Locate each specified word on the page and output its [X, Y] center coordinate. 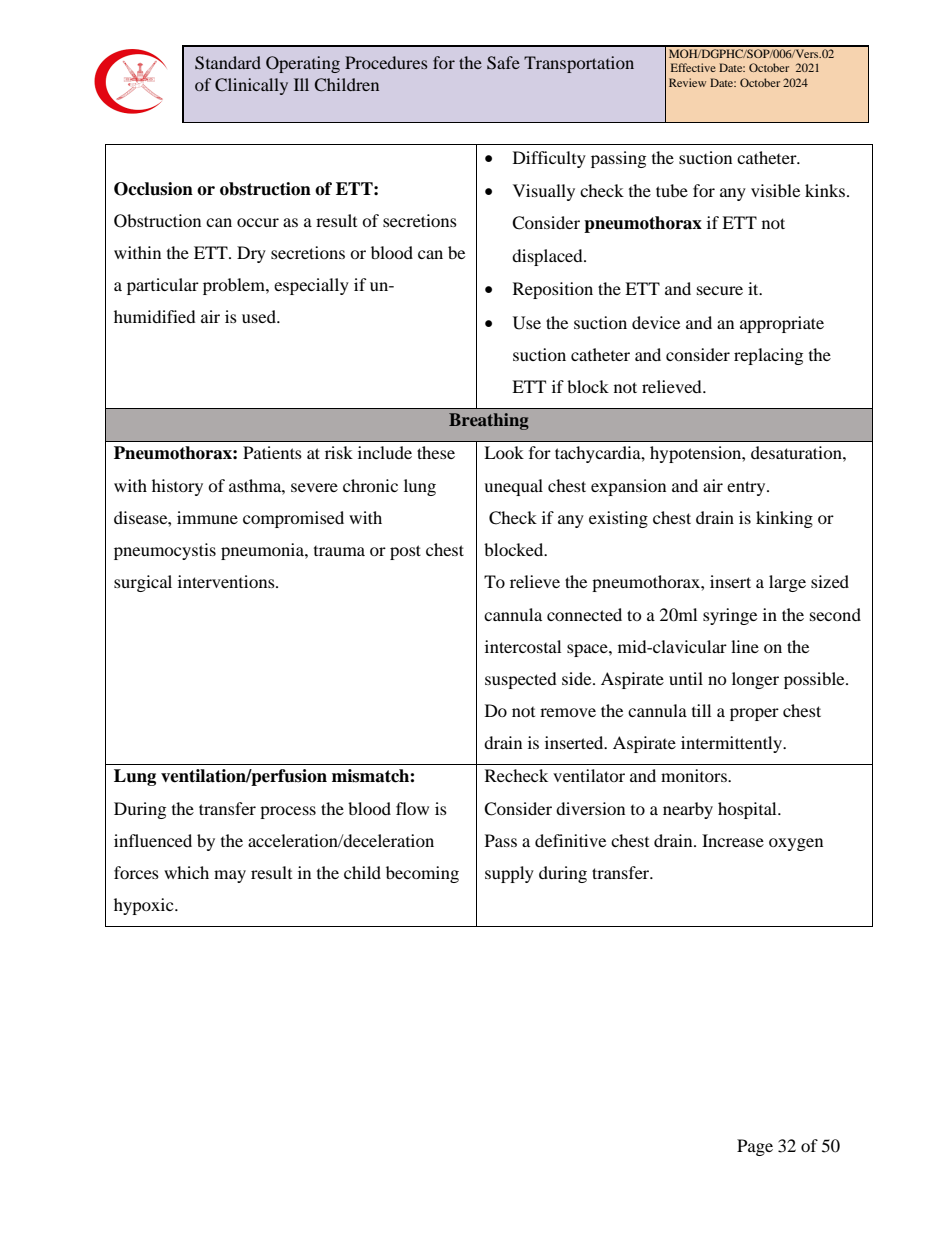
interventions [227, 581]
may [230, 876]
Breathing [489, 421]
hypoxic [145, 906]
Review [687, 82]
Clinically [251, 86]
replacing [768, 356]
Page [755, 1147]
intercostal [523, 646]
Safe [503, 63]
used [260, 316]
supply [509, 874]
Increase [733, 840]
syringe [730, 616]
